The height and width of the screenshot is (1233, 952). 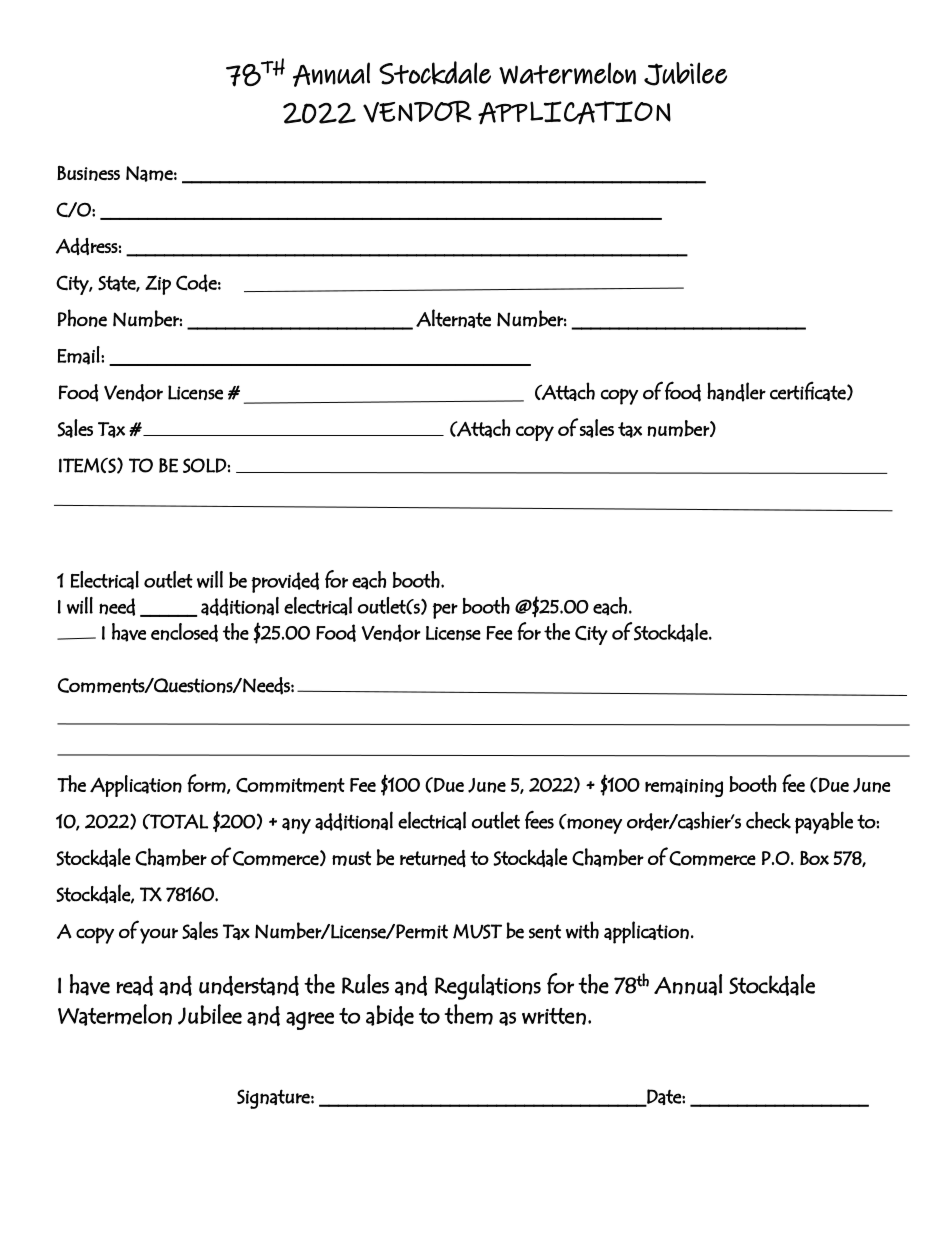 I want to click on provided, so click(x=285, y=582).
